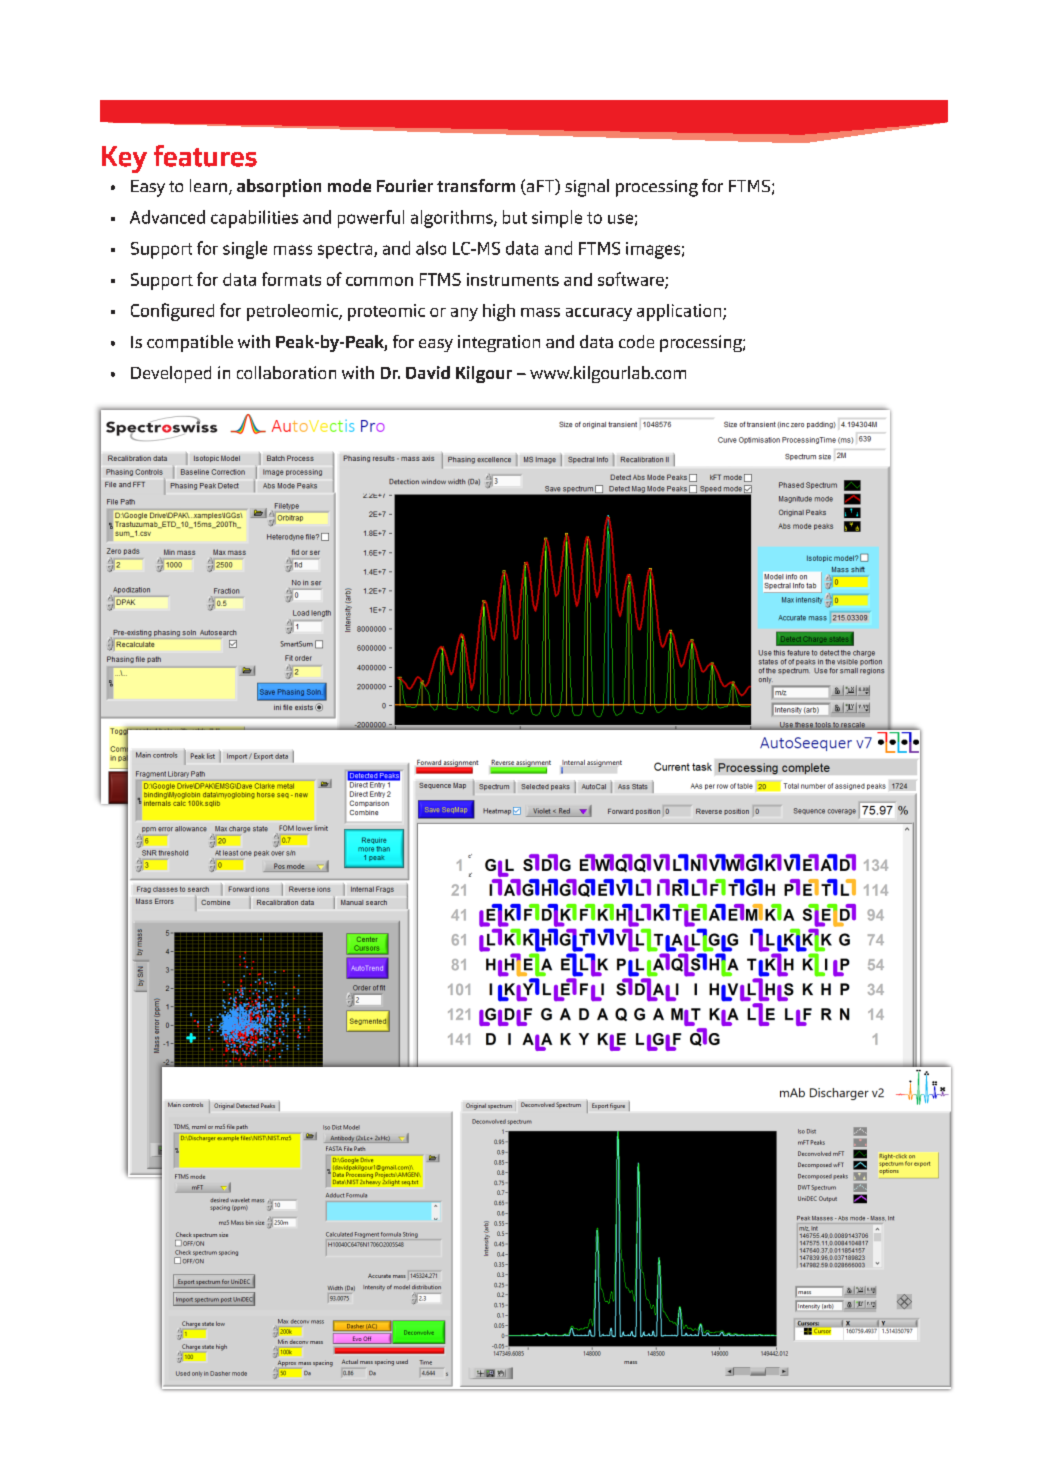  I want to click on Configured, so click(172, 312).
